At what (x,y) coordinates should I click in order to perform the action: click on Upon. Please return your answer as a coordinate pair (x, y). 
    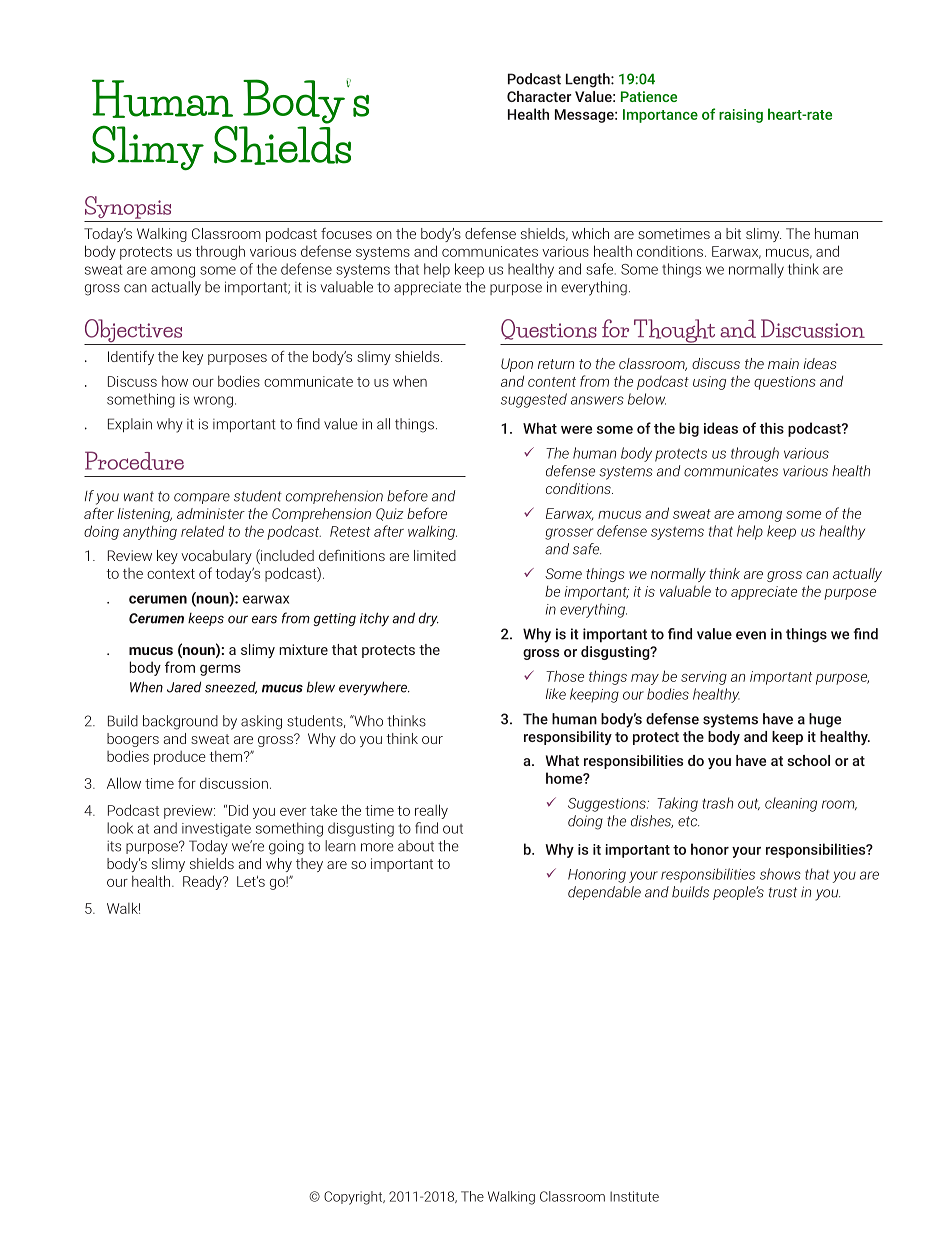
    Looking at the image, I should click on (517, 365).
